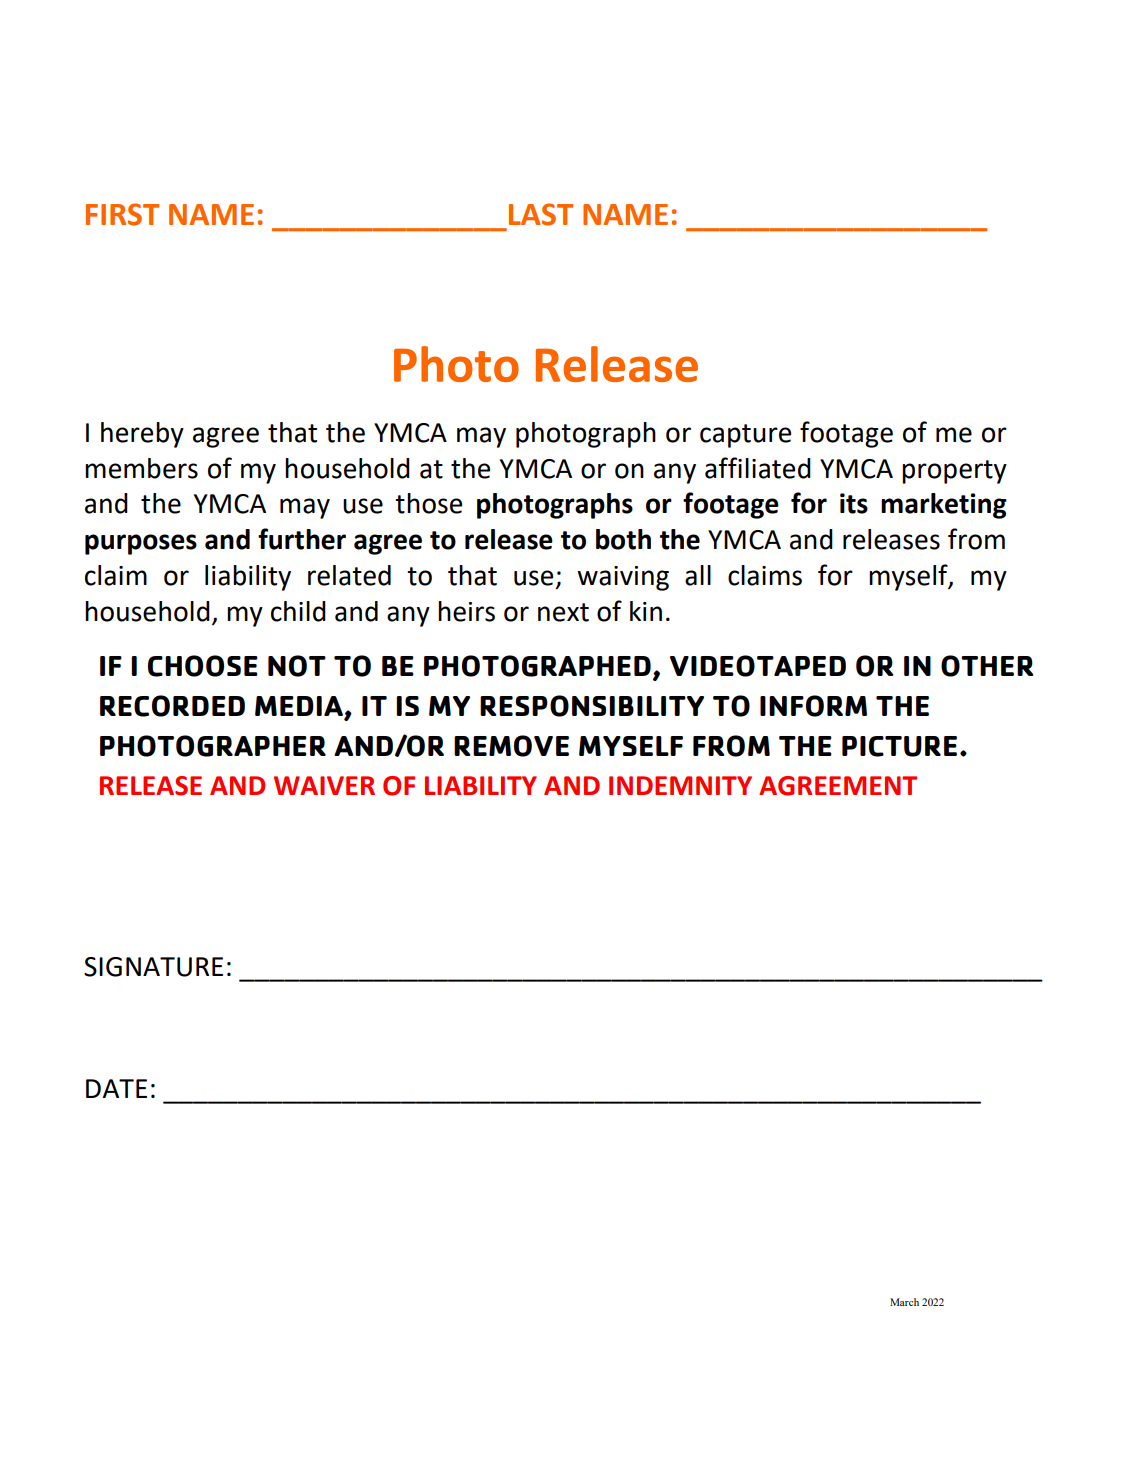 This screenshot has height=1478, width=1142. I want to click on DATE, so click(116, 1088).
